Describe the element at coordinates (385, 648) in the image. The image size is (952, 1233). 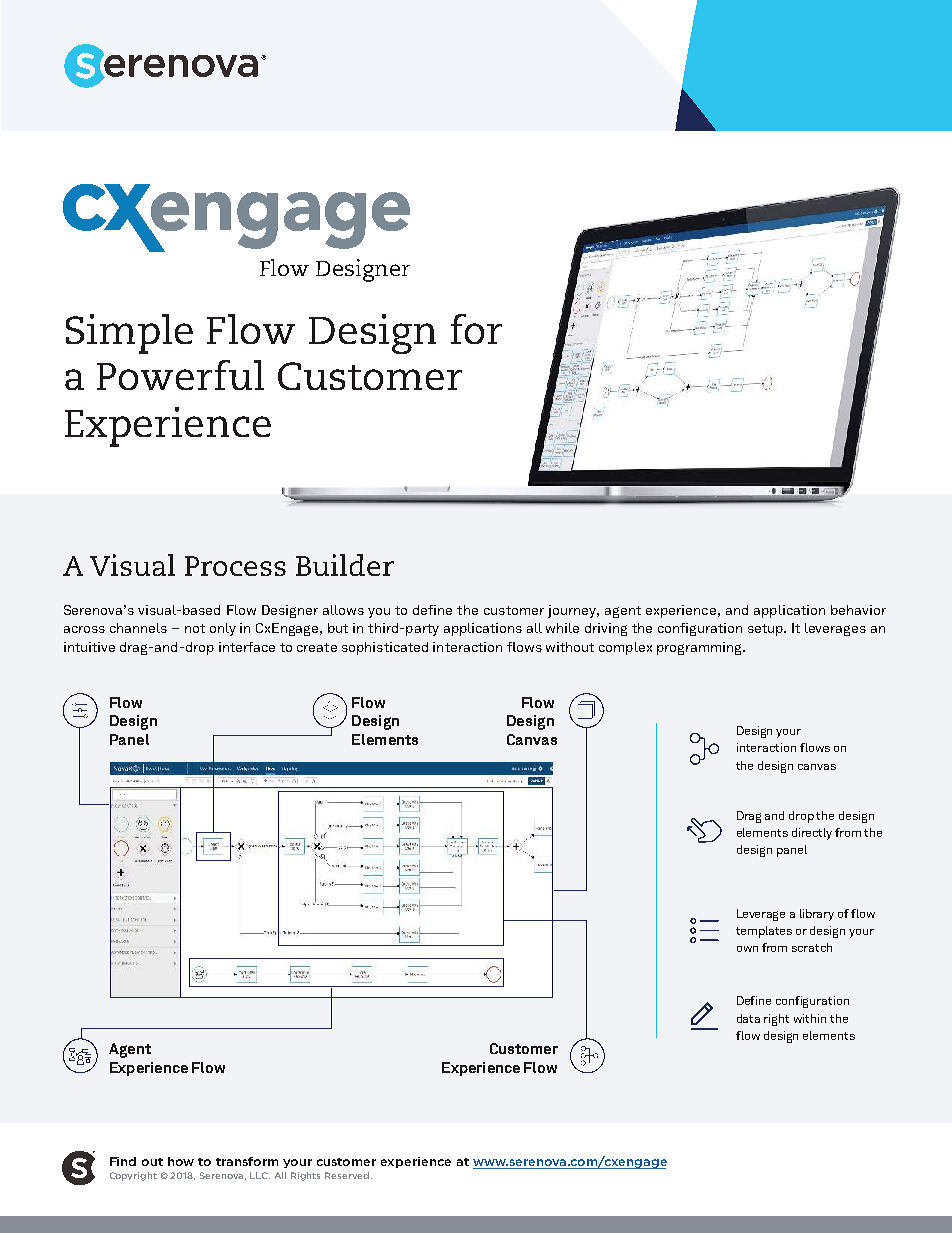
I see `sophisticated` at that location.
